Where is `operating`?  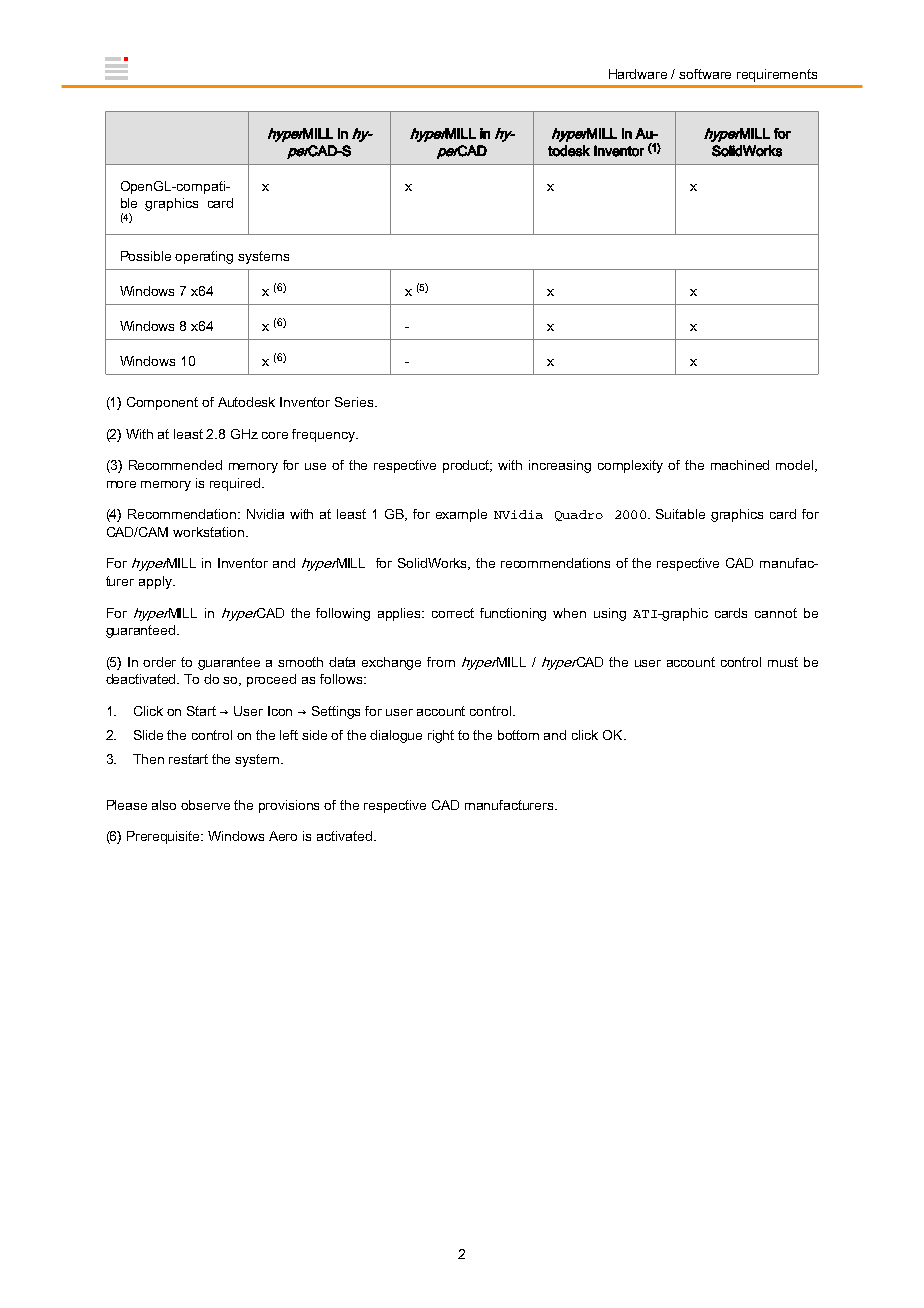
operating is located at coordinates (204, 257).
